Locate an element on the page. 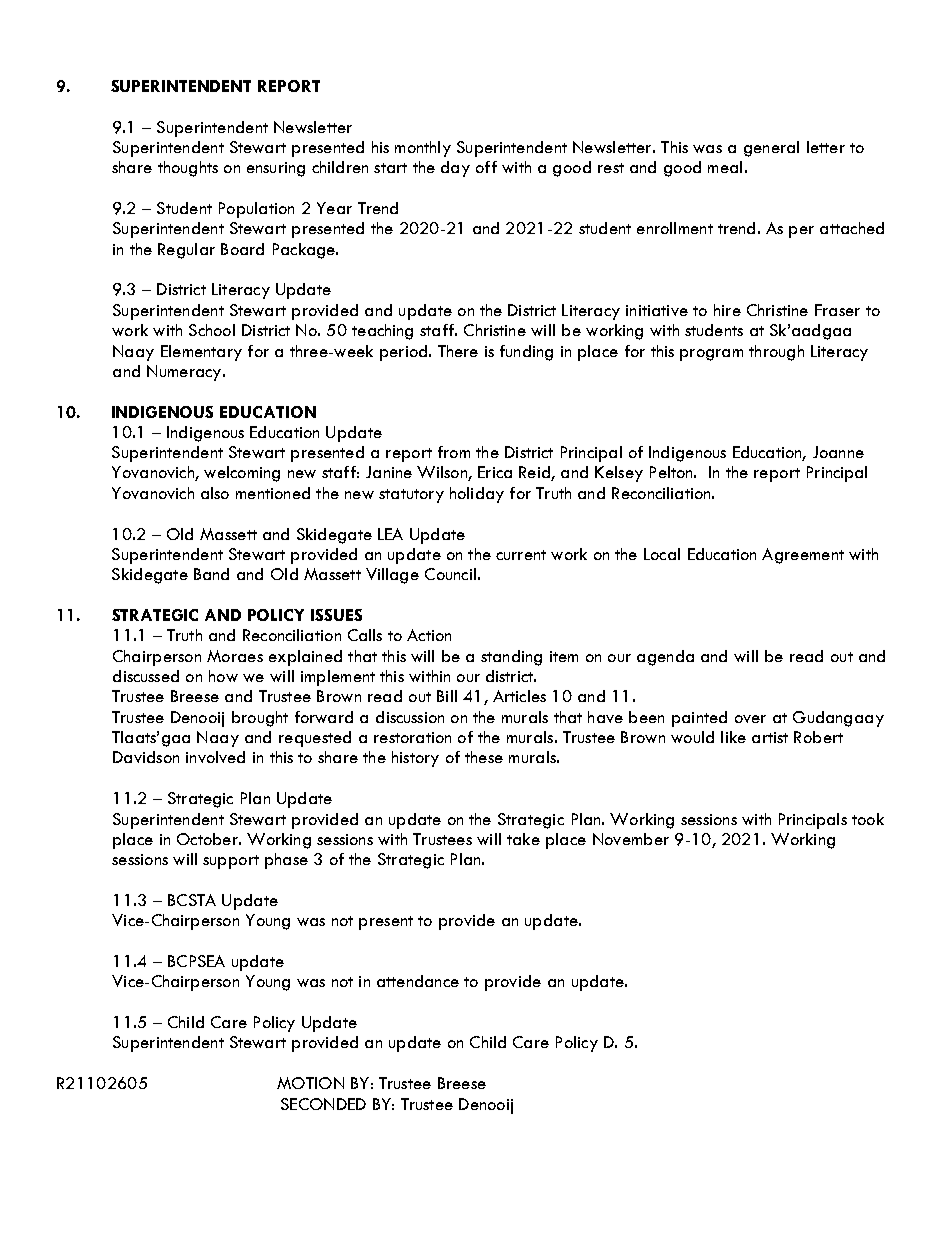 This page has height=1233, width=952. standing is located at coordinates (511, 658).
